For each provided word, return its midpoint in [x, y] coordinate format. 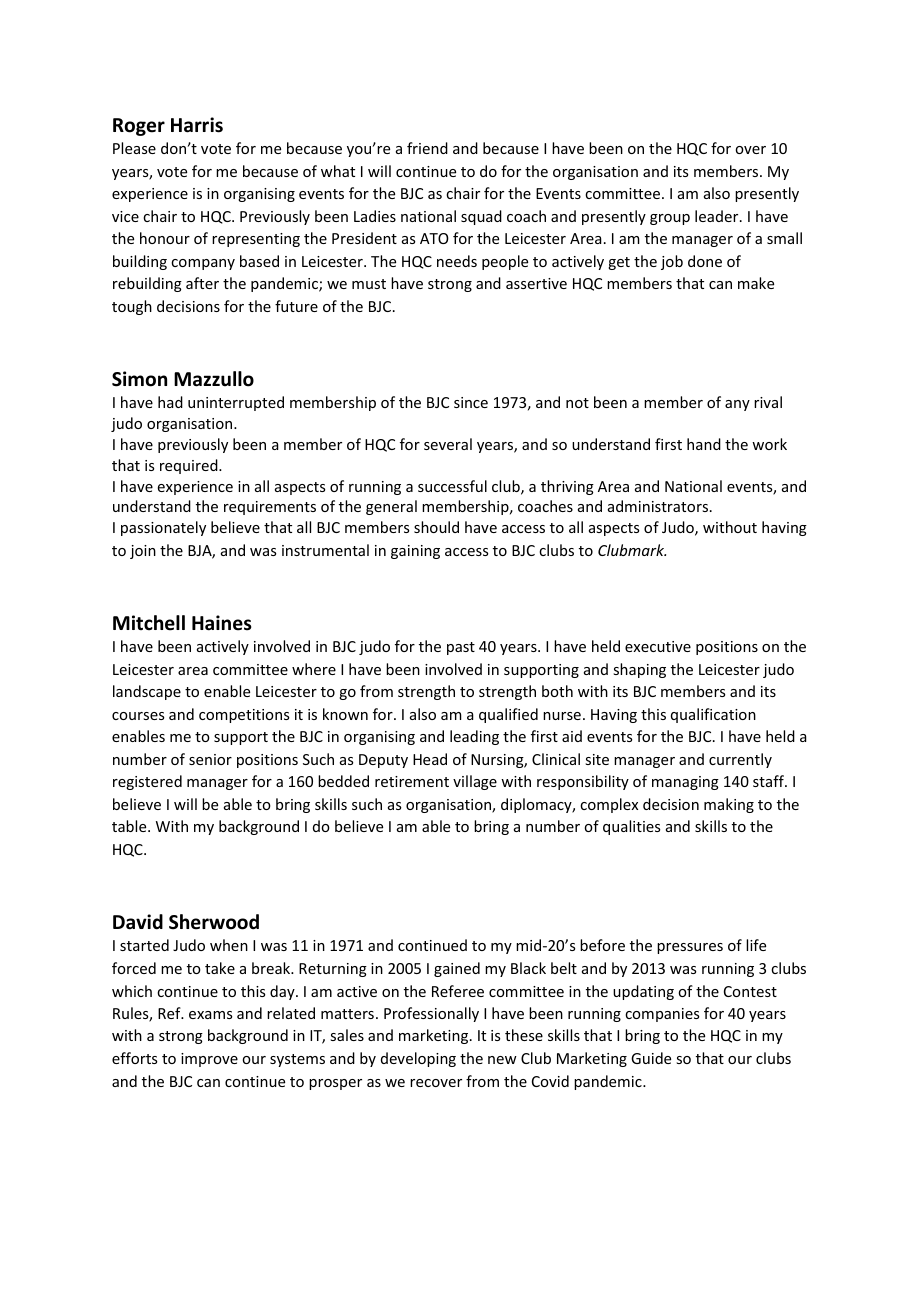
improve [209, 1060]
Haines [222, 623]
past [461, 648]
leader [718, 216]
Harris [197, 125]
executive [658, 646]
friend [427, 148]
